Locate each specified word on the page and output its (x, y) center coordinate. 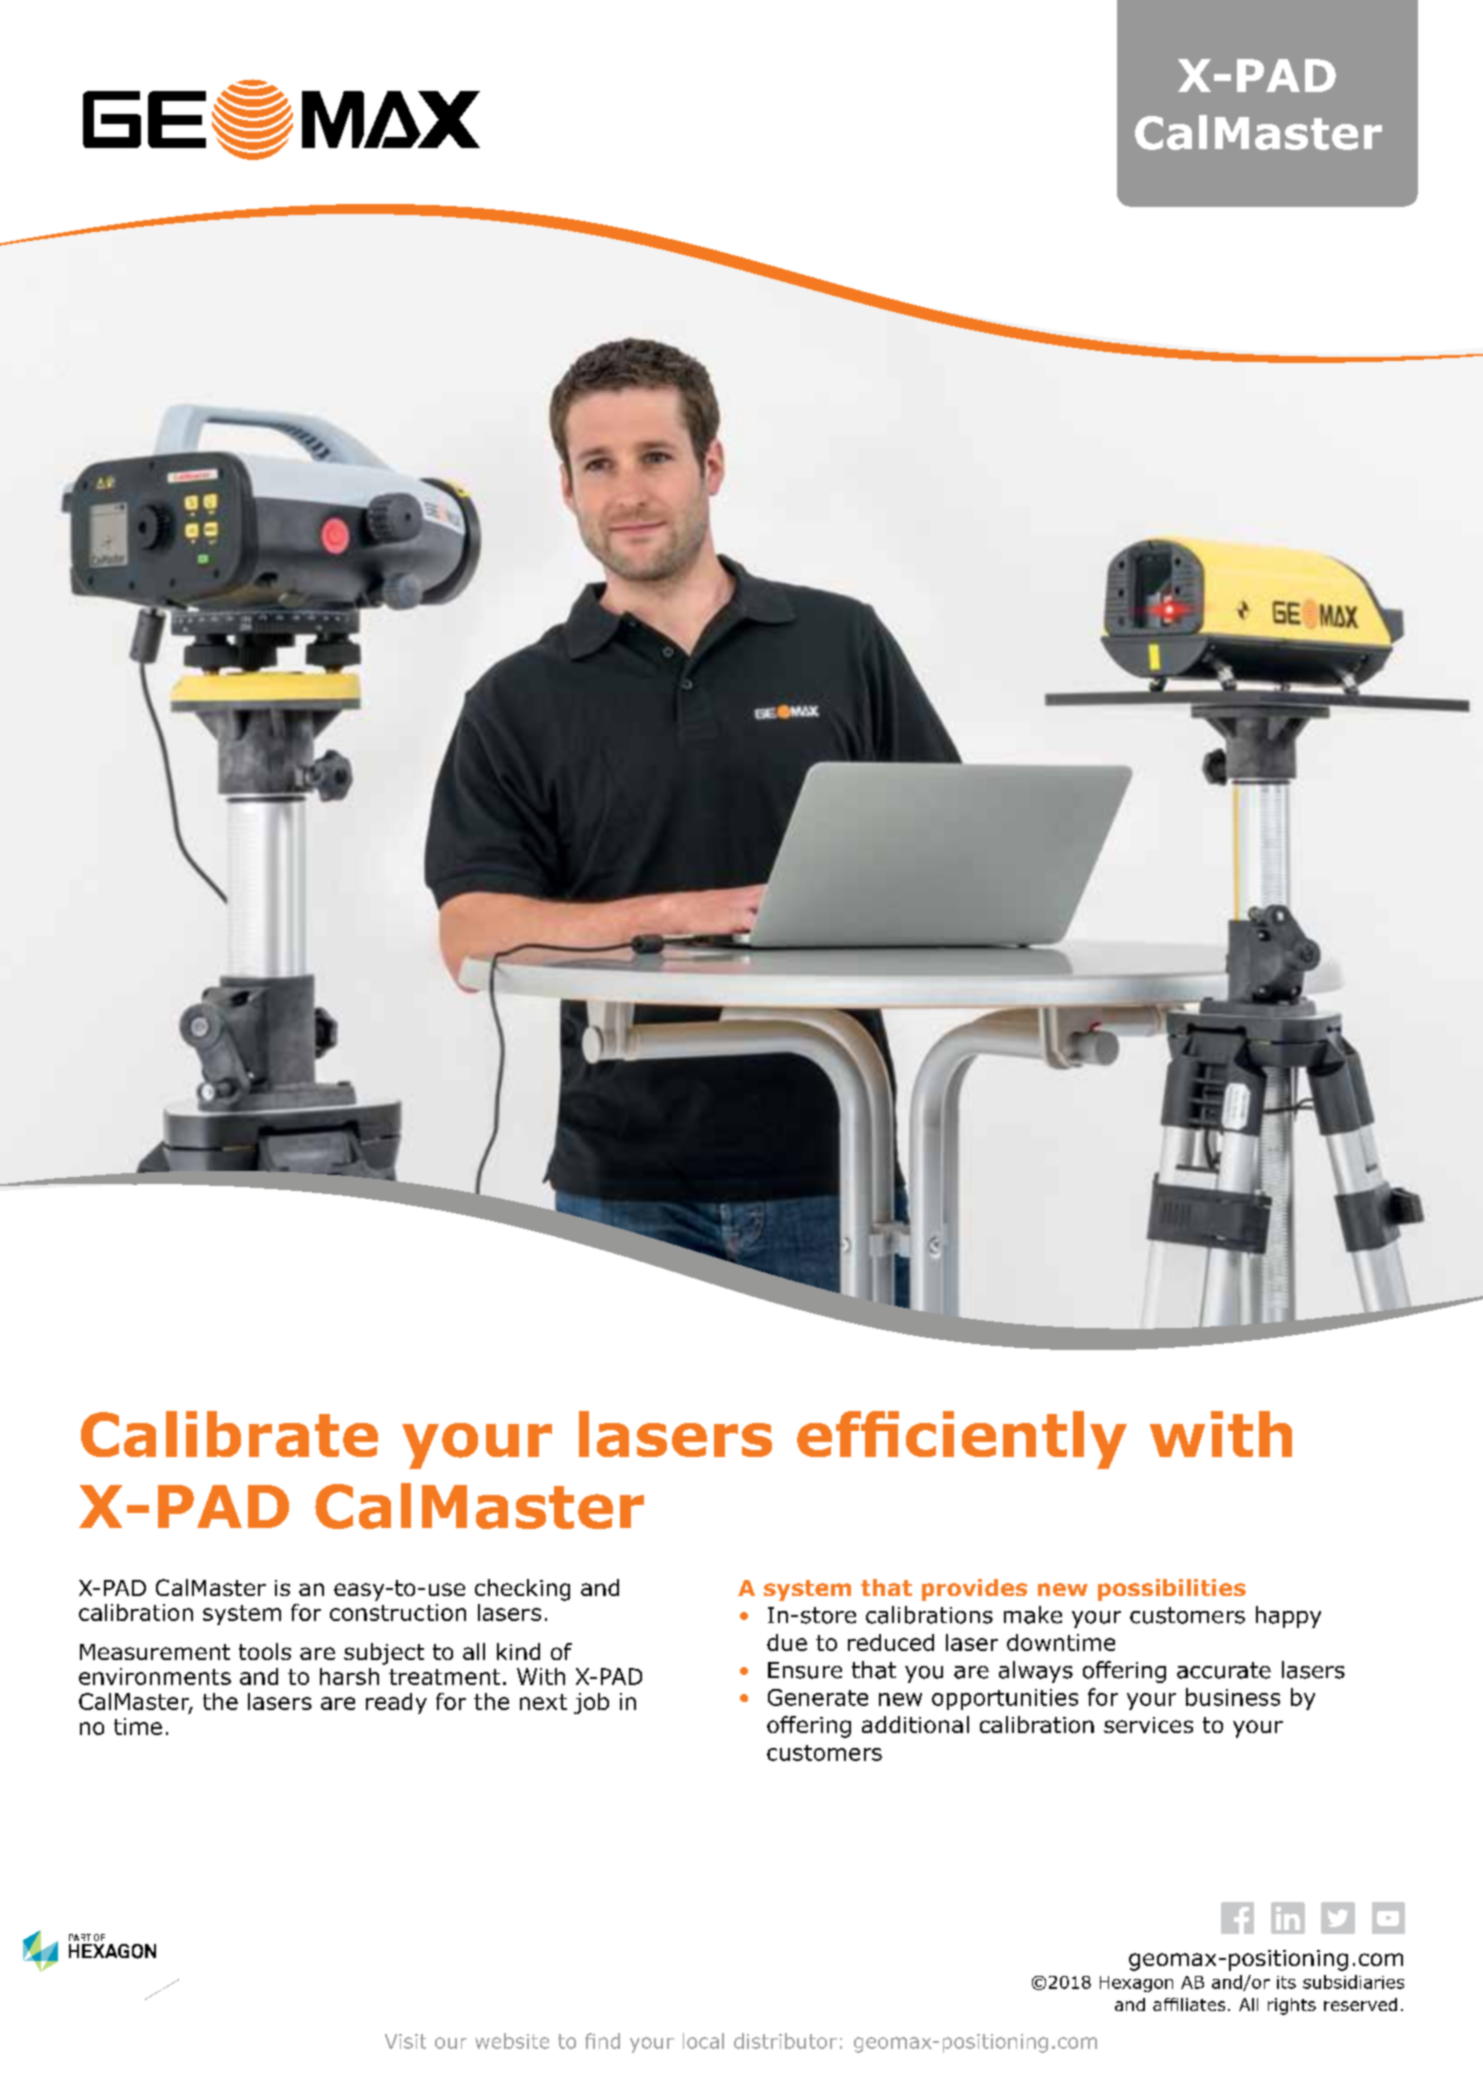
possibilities (1172, 1590)
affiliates (1189, 2004)
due (787, 1642)
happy (1288, 1617)
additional (915, 1724)
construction (398, 1612)
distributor (785, 2041)
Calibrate (229, 1434)
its (1286, 1982)
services (1148, 1725)
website (512, 2041)
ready (396, 1703)
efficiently (962, 1440)
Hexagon (1136, 1984)
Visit (405, 2041)
